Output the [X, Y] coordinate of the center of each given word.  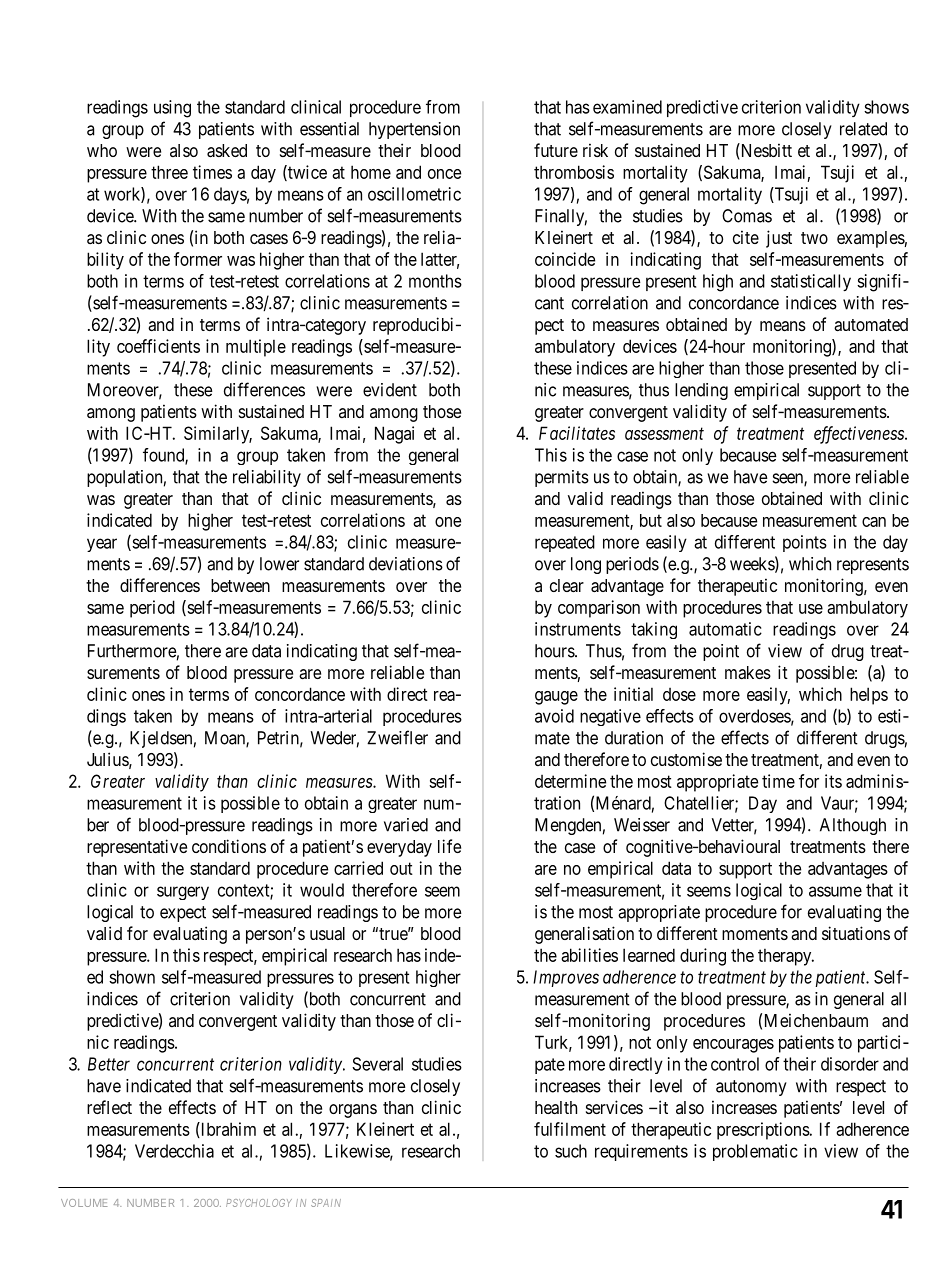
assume [835, 891]
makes [748, 672]
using [172, 109]
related [863, 129]
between [240, 585]
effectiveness [860, 435]
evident [390, 390]
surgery [183, 893]
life [449, 846]
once [444, 174]
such [571, 1151]
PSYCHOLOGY [259, 1203]
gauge [556, 698]
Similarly [218, 435]
